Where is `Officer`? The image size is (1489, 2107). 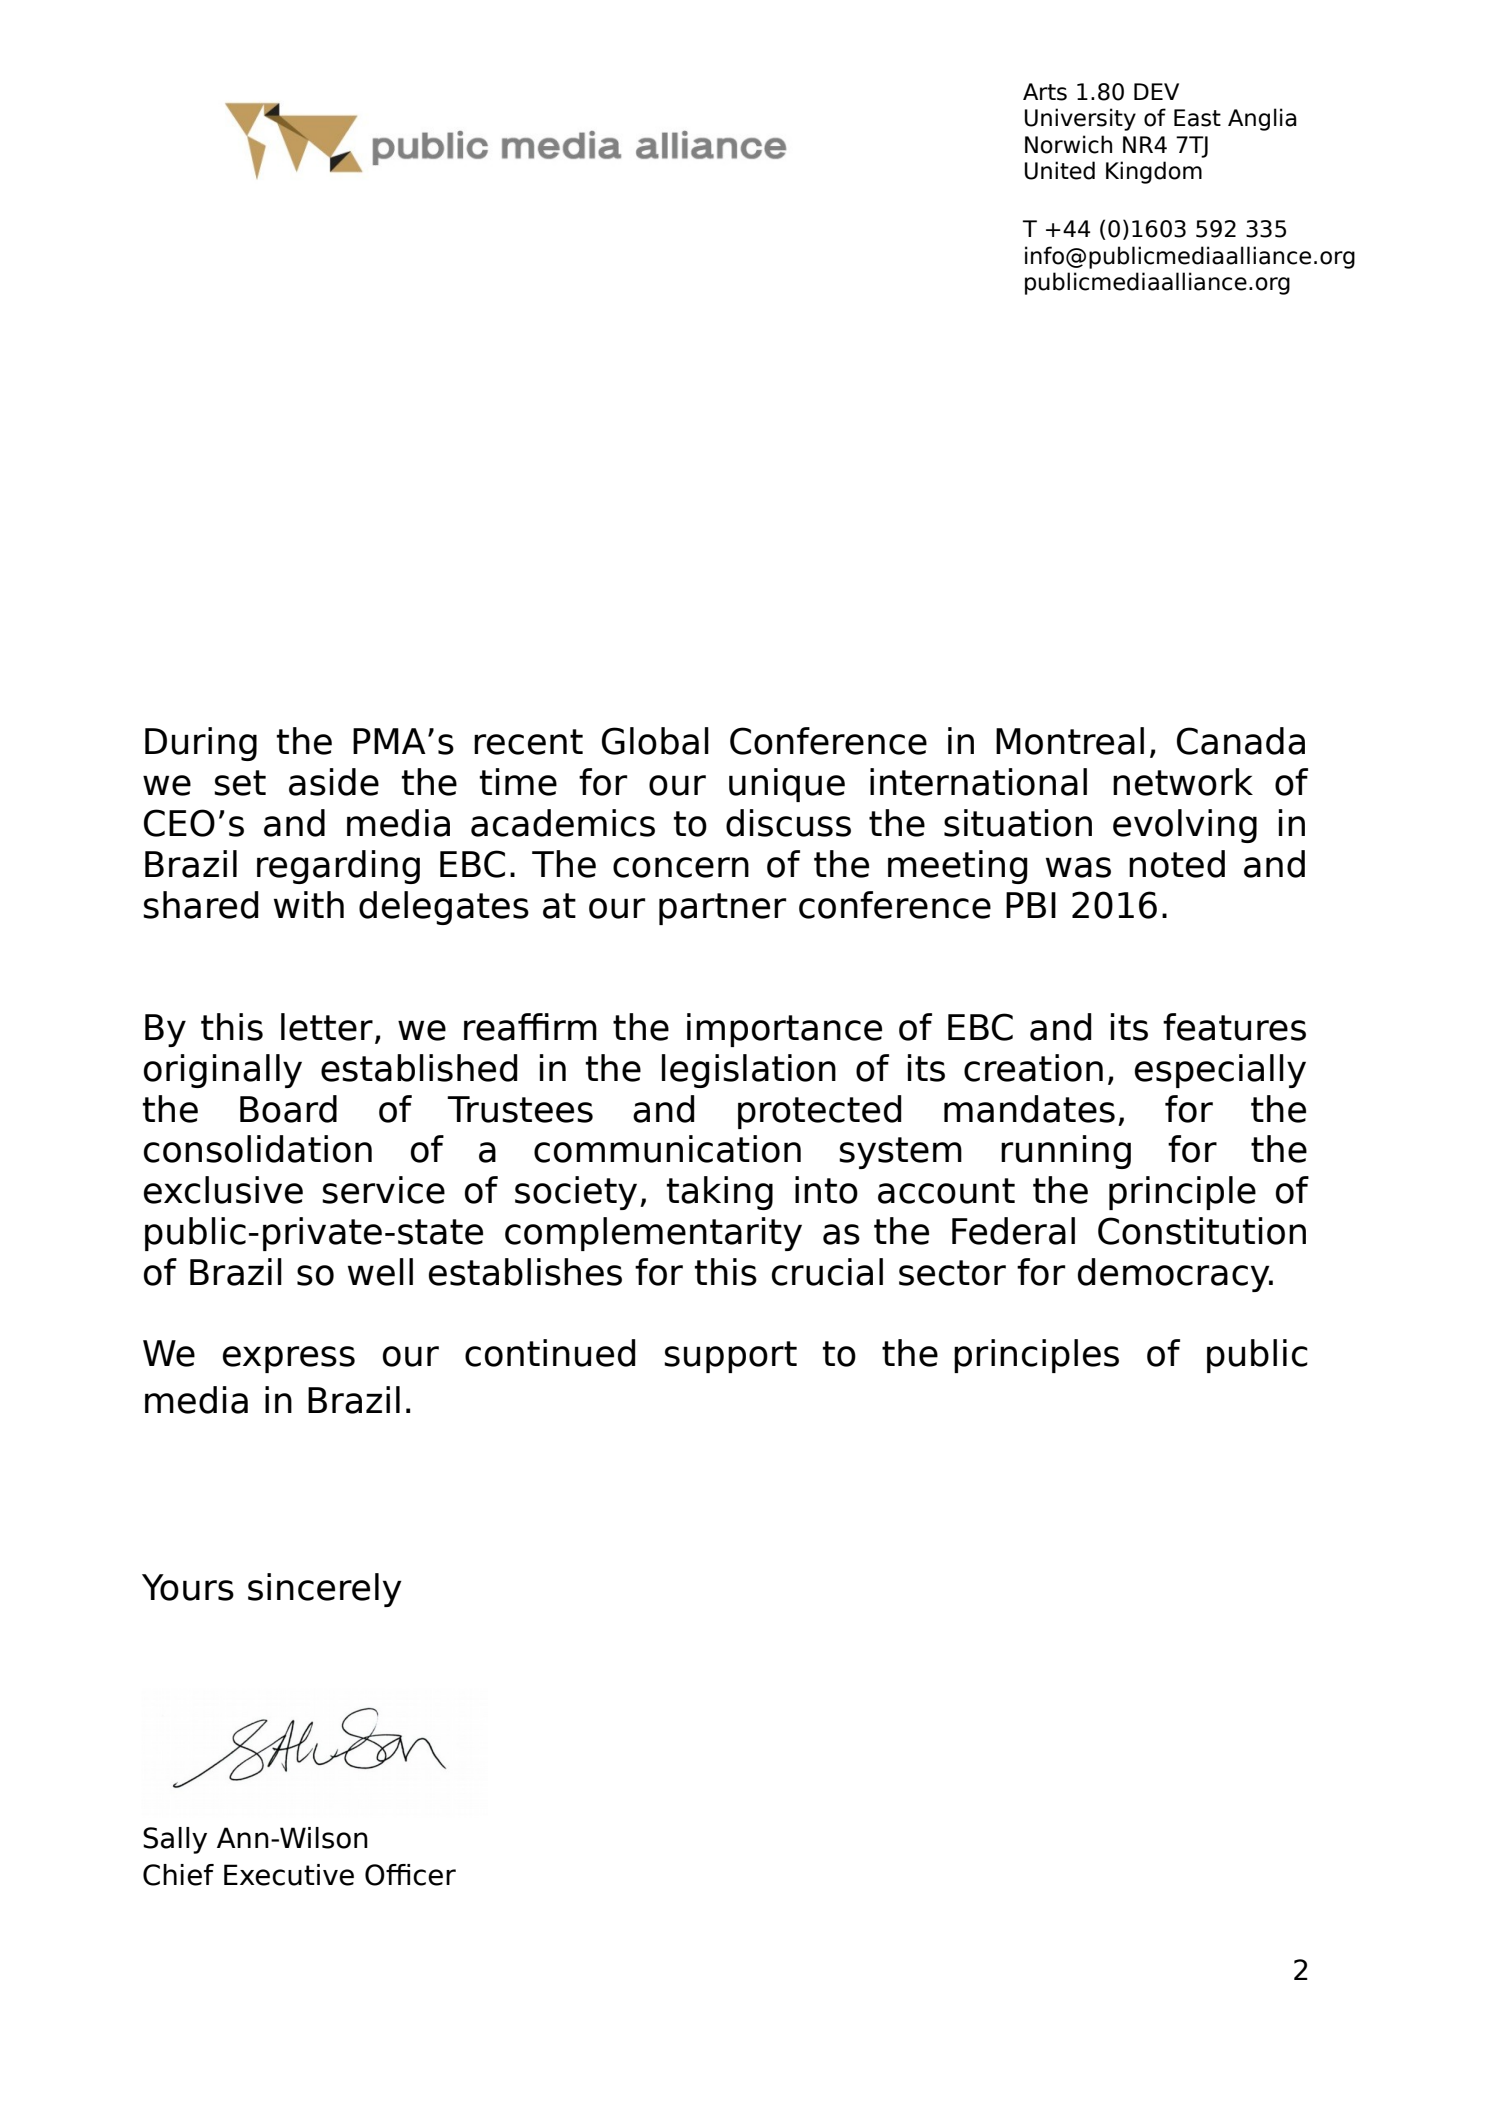
Officer is located at coordinates (410, 1875).
